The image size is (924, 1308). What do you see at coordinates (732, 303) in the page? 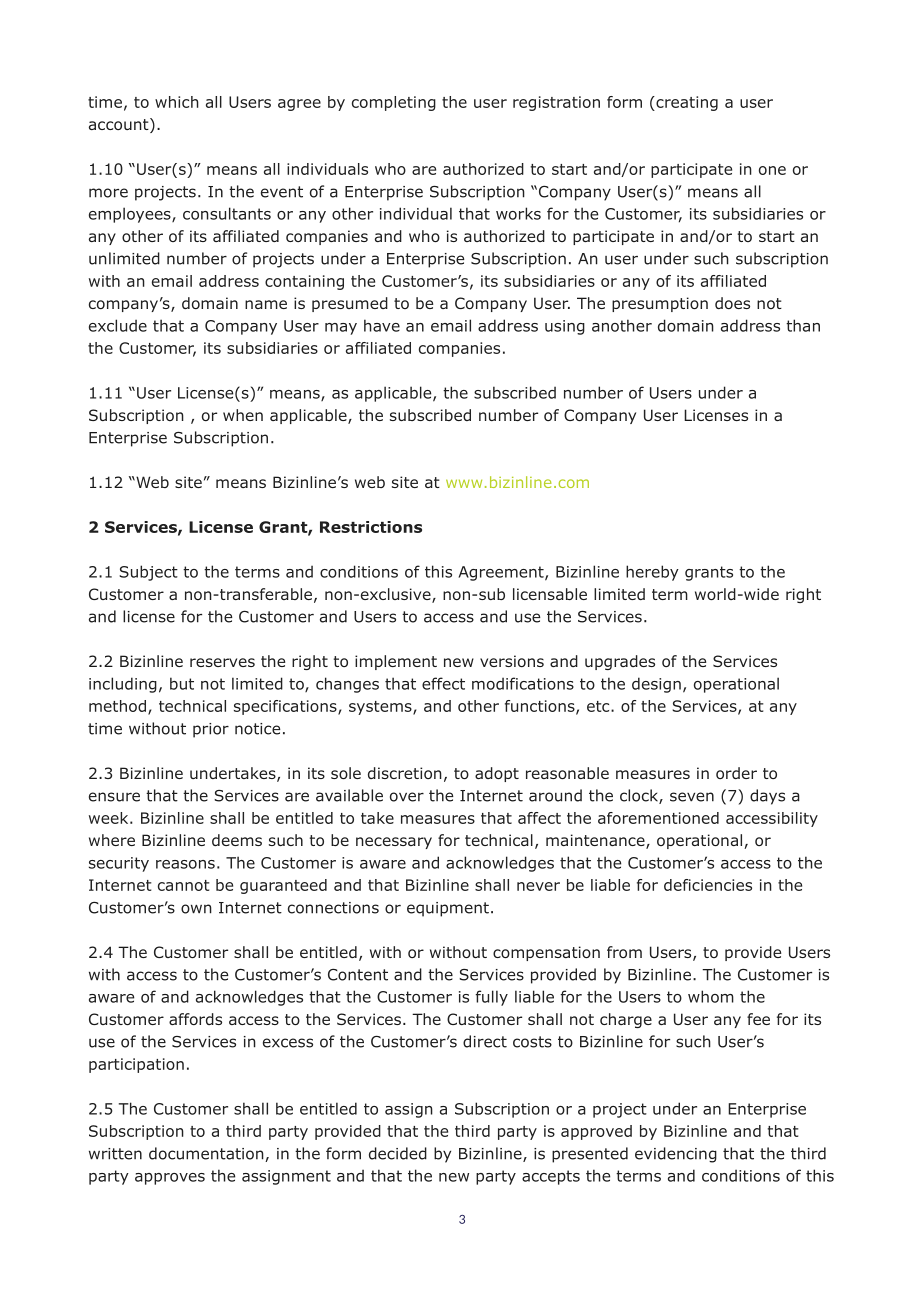
I see `does` at bounding box center [732, 303].
